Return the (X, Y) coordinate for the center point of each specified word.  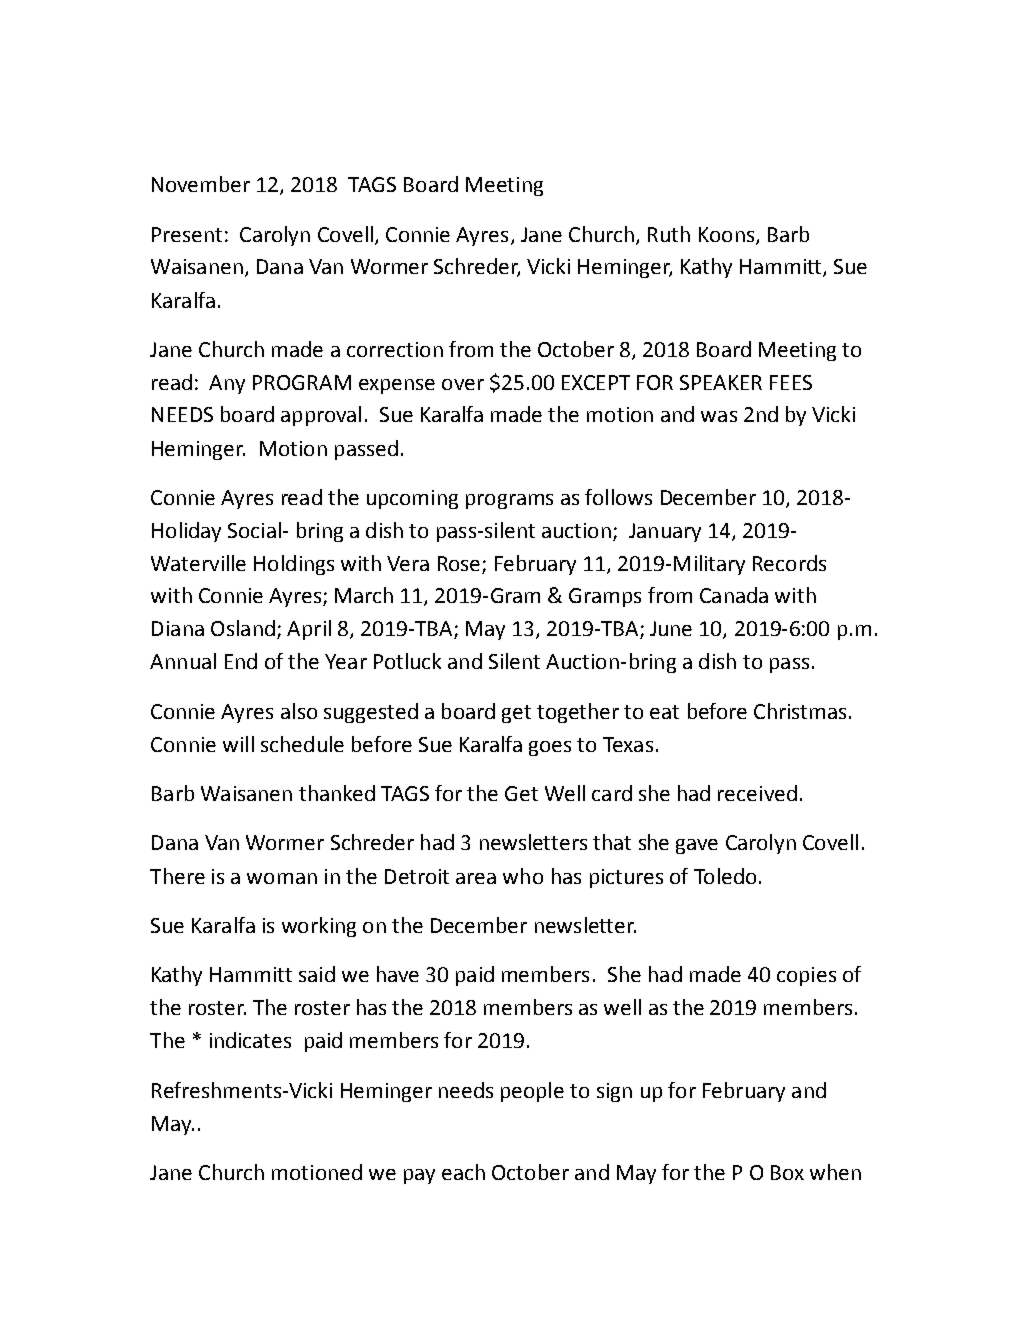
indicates (250, 1040)
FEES (791, 382)
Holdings (294, 565)
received (757, 793)
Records (789, 563)
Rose (459, 563)
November (201, 184)
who (523, 876)
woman (282, 878)
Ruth (669, 234)
